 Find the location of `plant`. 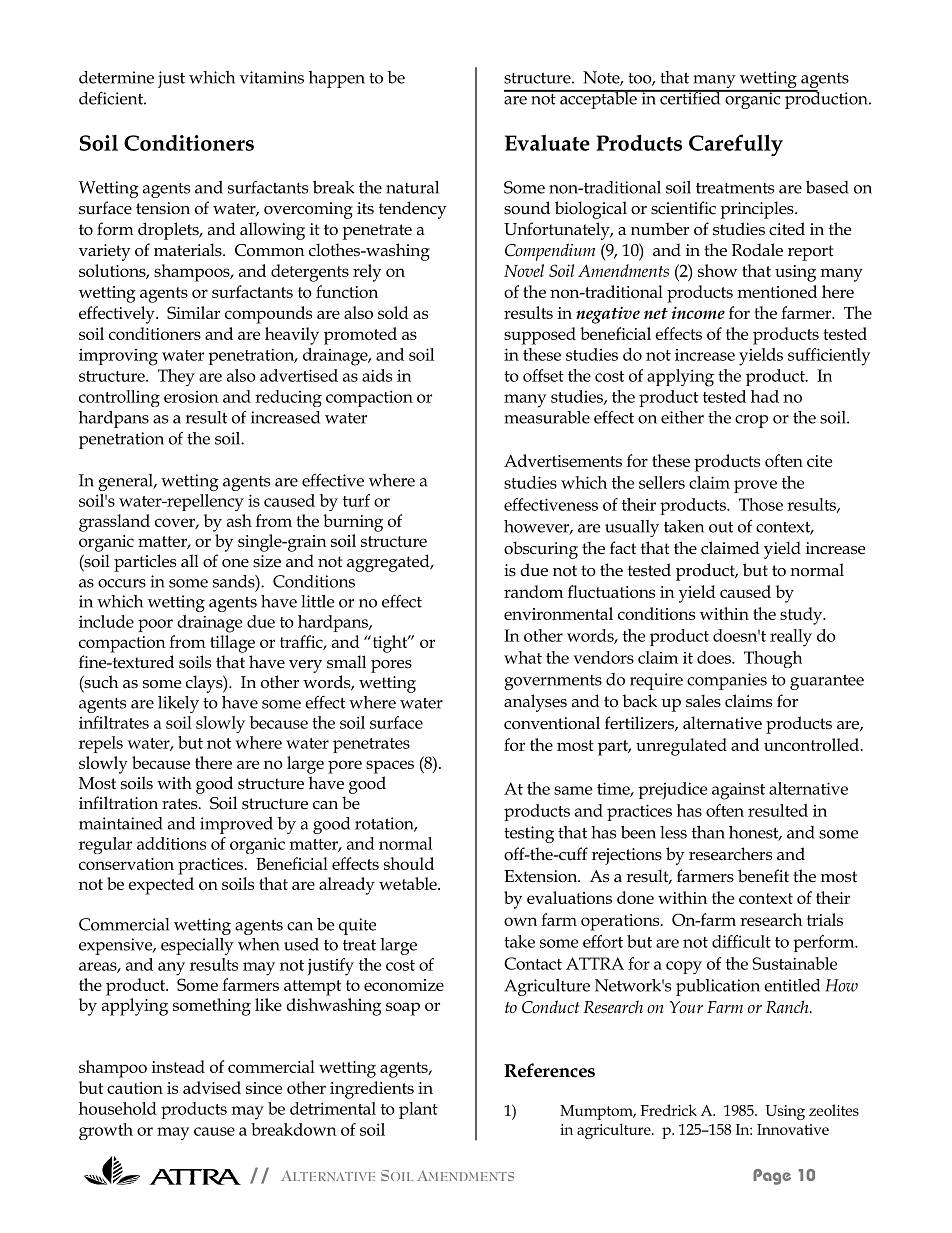

plant is located at coordinates (418, 1110).
